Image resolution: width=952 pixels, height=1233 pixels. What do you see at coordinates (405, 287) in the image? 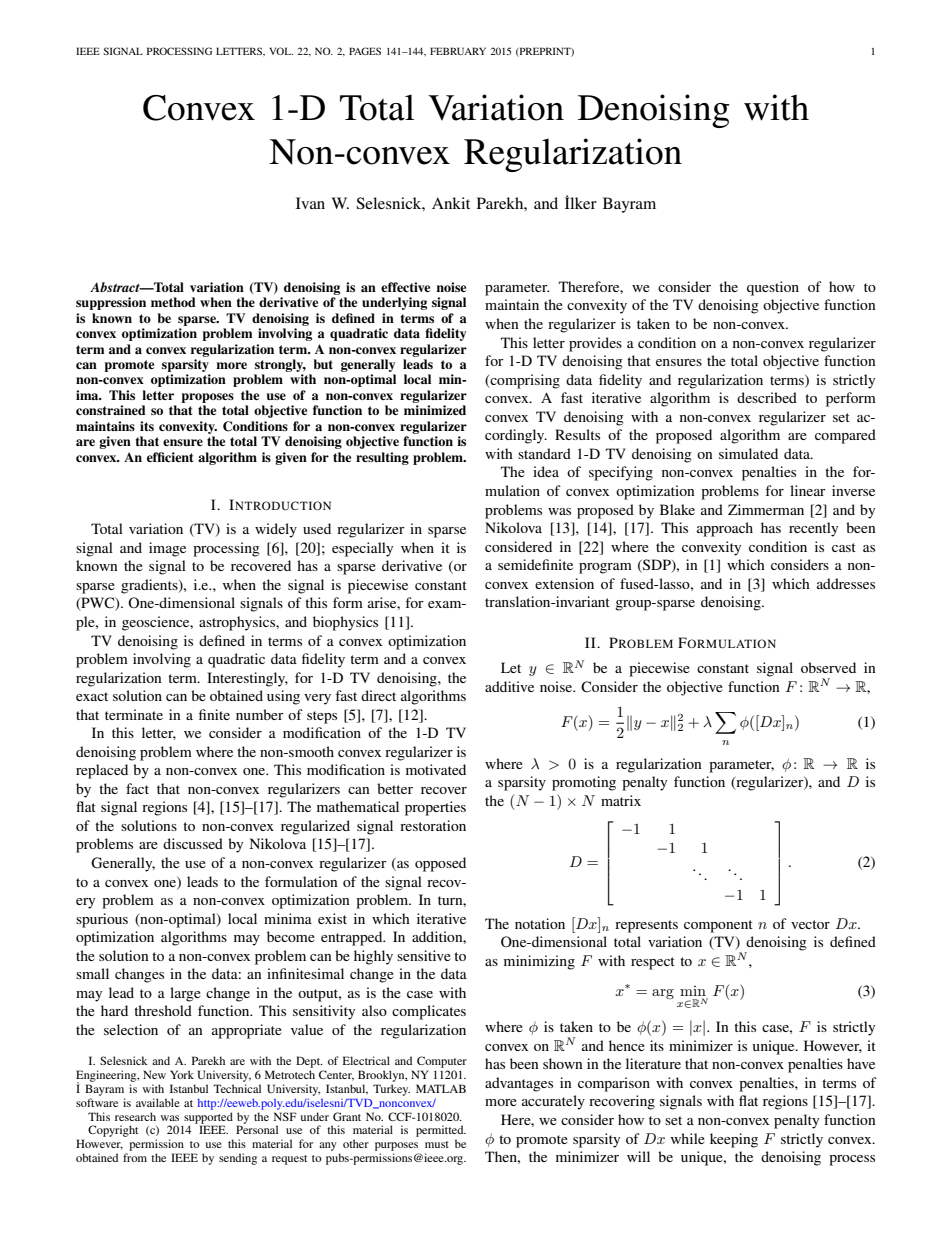
I see `effective` at bounding box center [405, 287].
